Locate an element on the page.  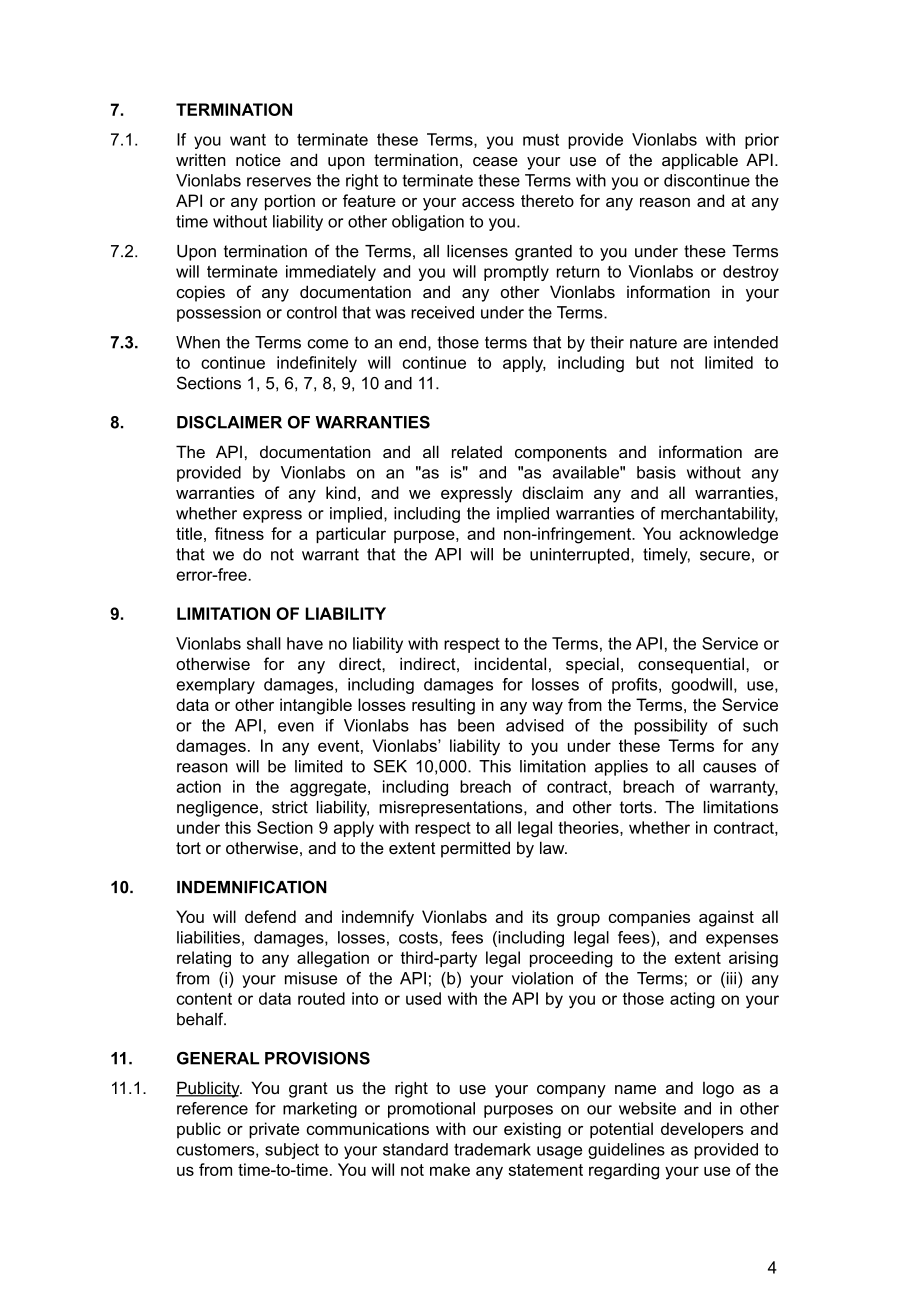
shall is located at coordinates (264, 643).
